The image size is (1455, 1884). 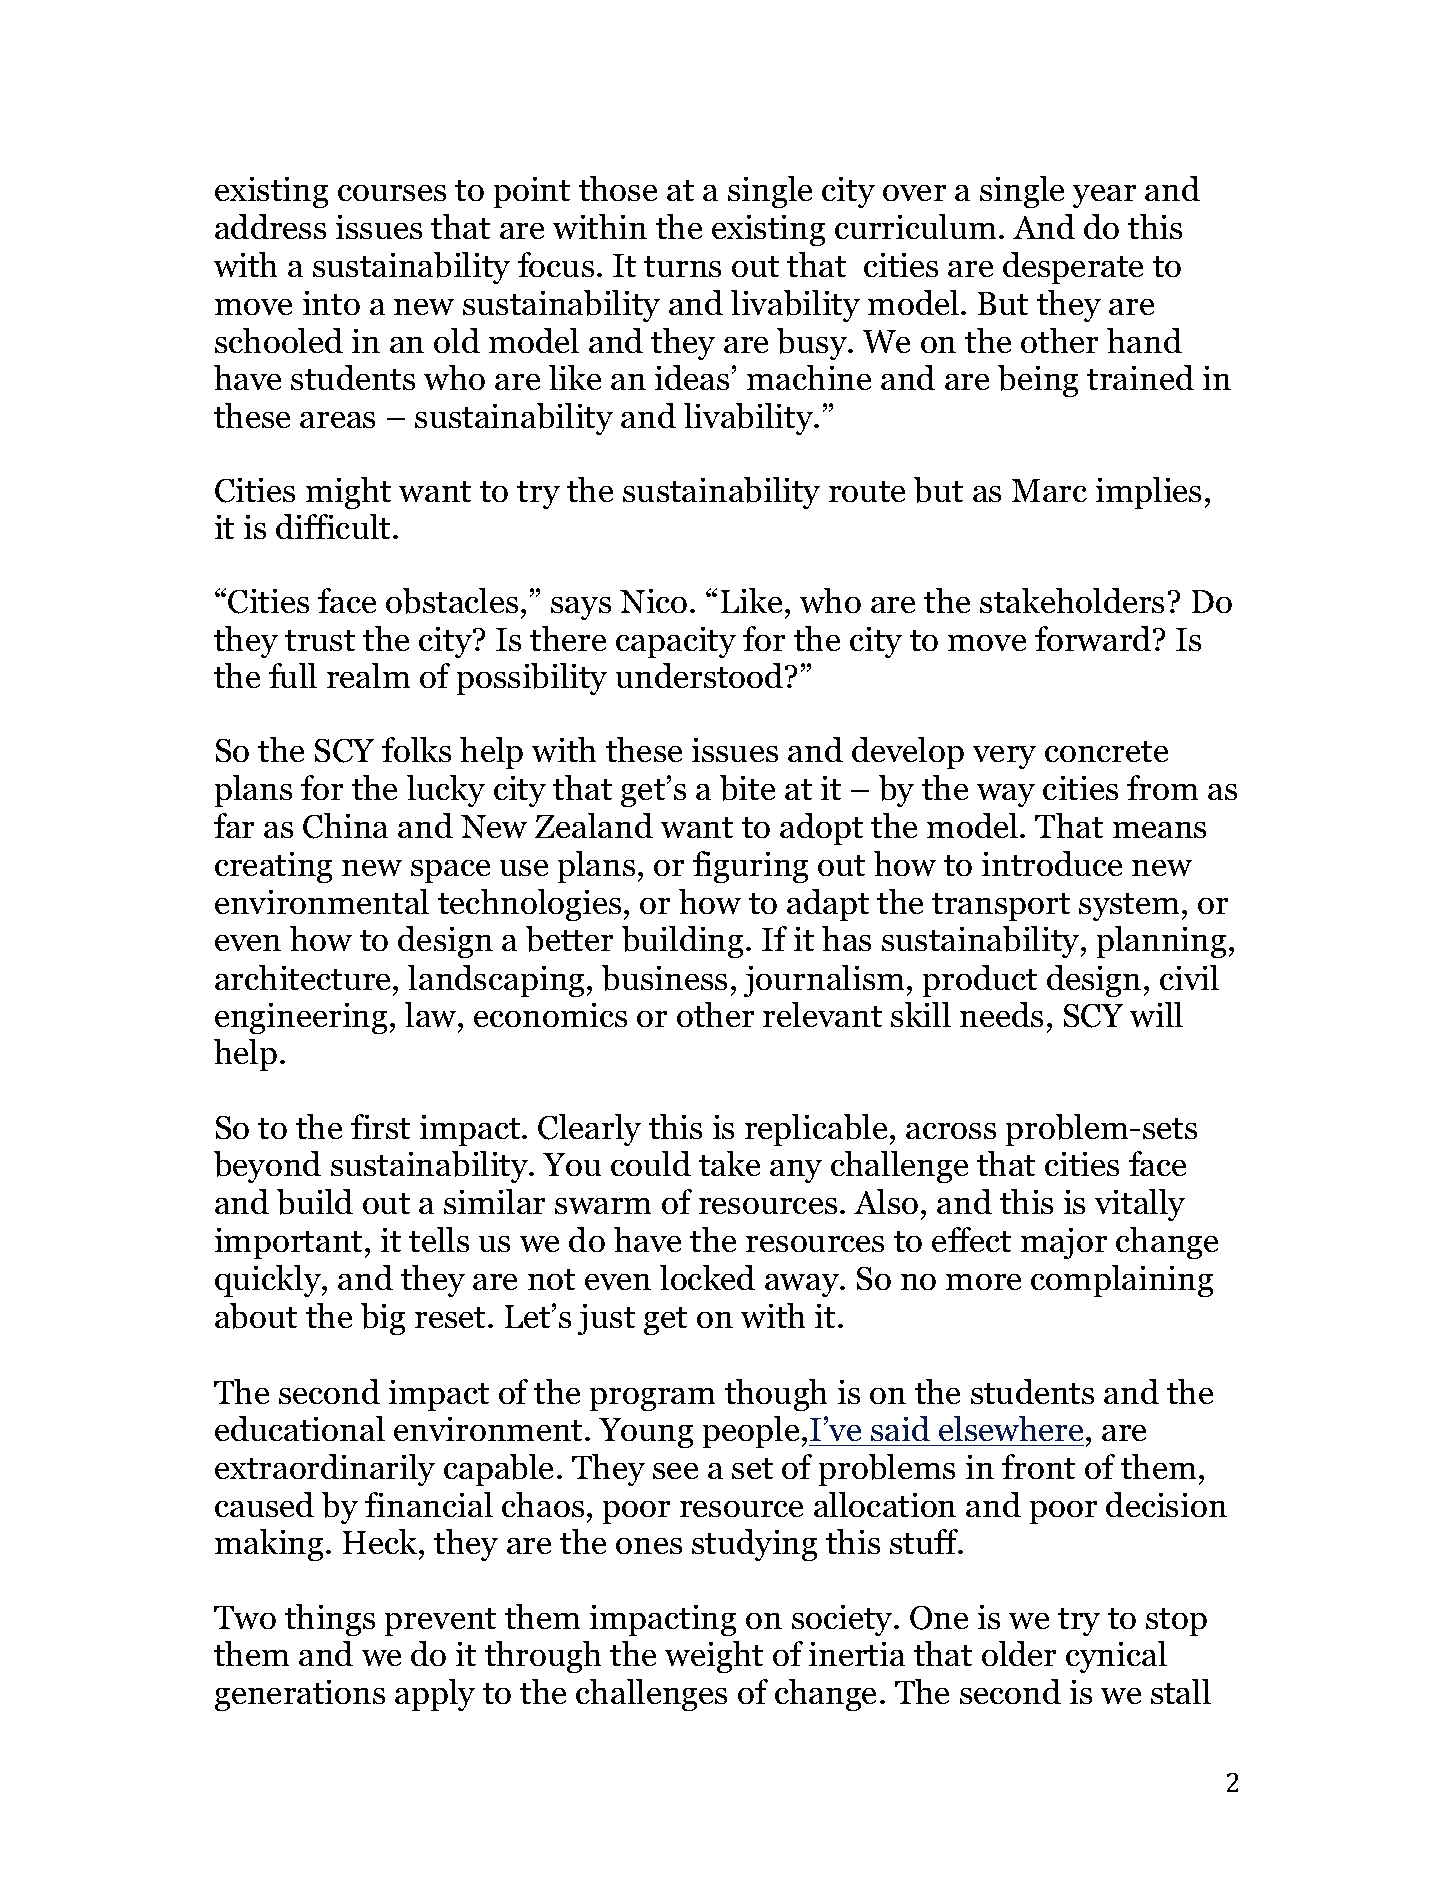 What do you see at coordinates (701, 675) in the screenshot?
I see `understood` at bounding box center [701, 675].
